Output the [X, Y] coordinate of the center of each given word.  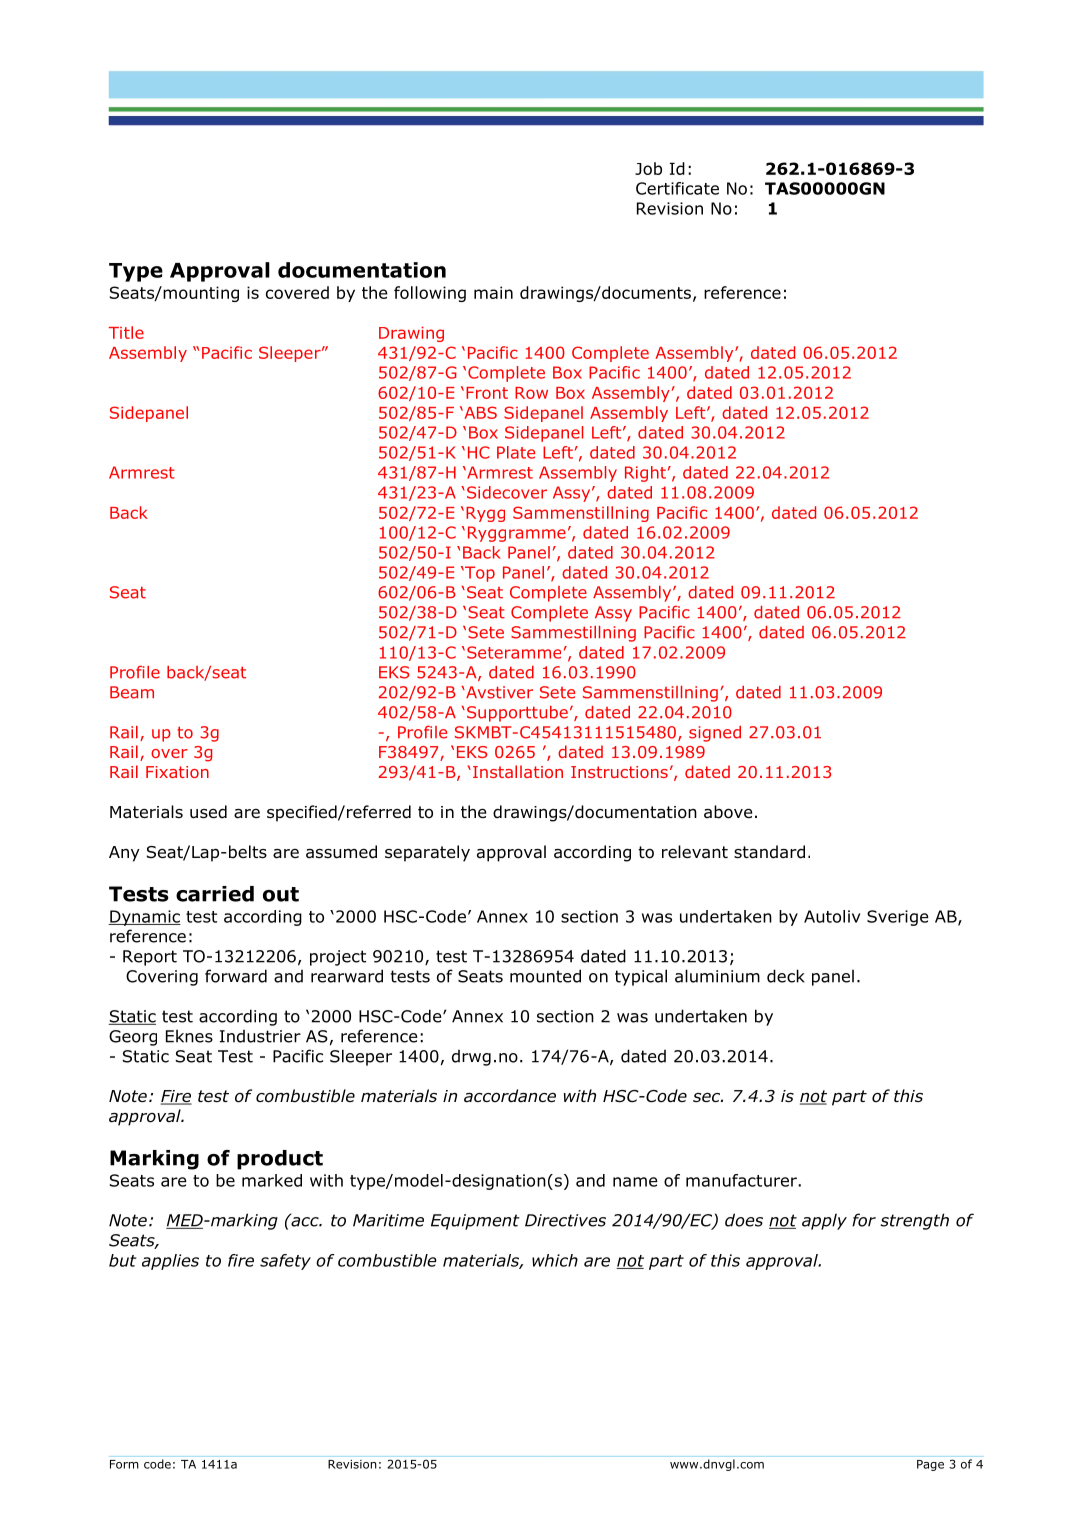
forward [236, 976]
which [555, 1260]
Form [124, 1464]
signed [715, 734]
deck [786, 976]
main [493, 292]
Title [126, 332]
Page [930, 1465]
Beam [132, 692]
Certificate [677, 188]
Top [479, 574]
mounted [545, 976]
